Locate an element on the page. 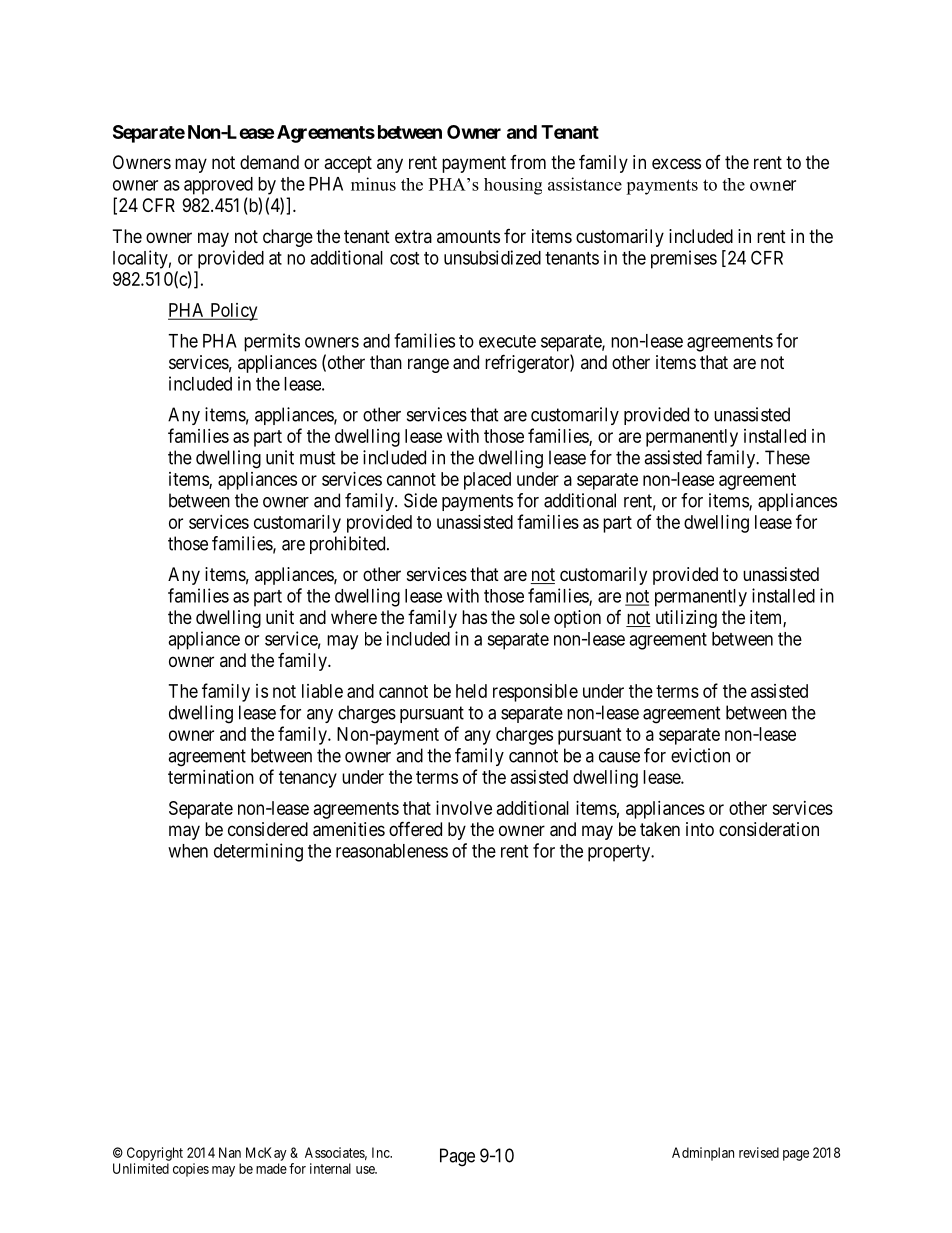  copies is located at coordinates (191, 1170).
